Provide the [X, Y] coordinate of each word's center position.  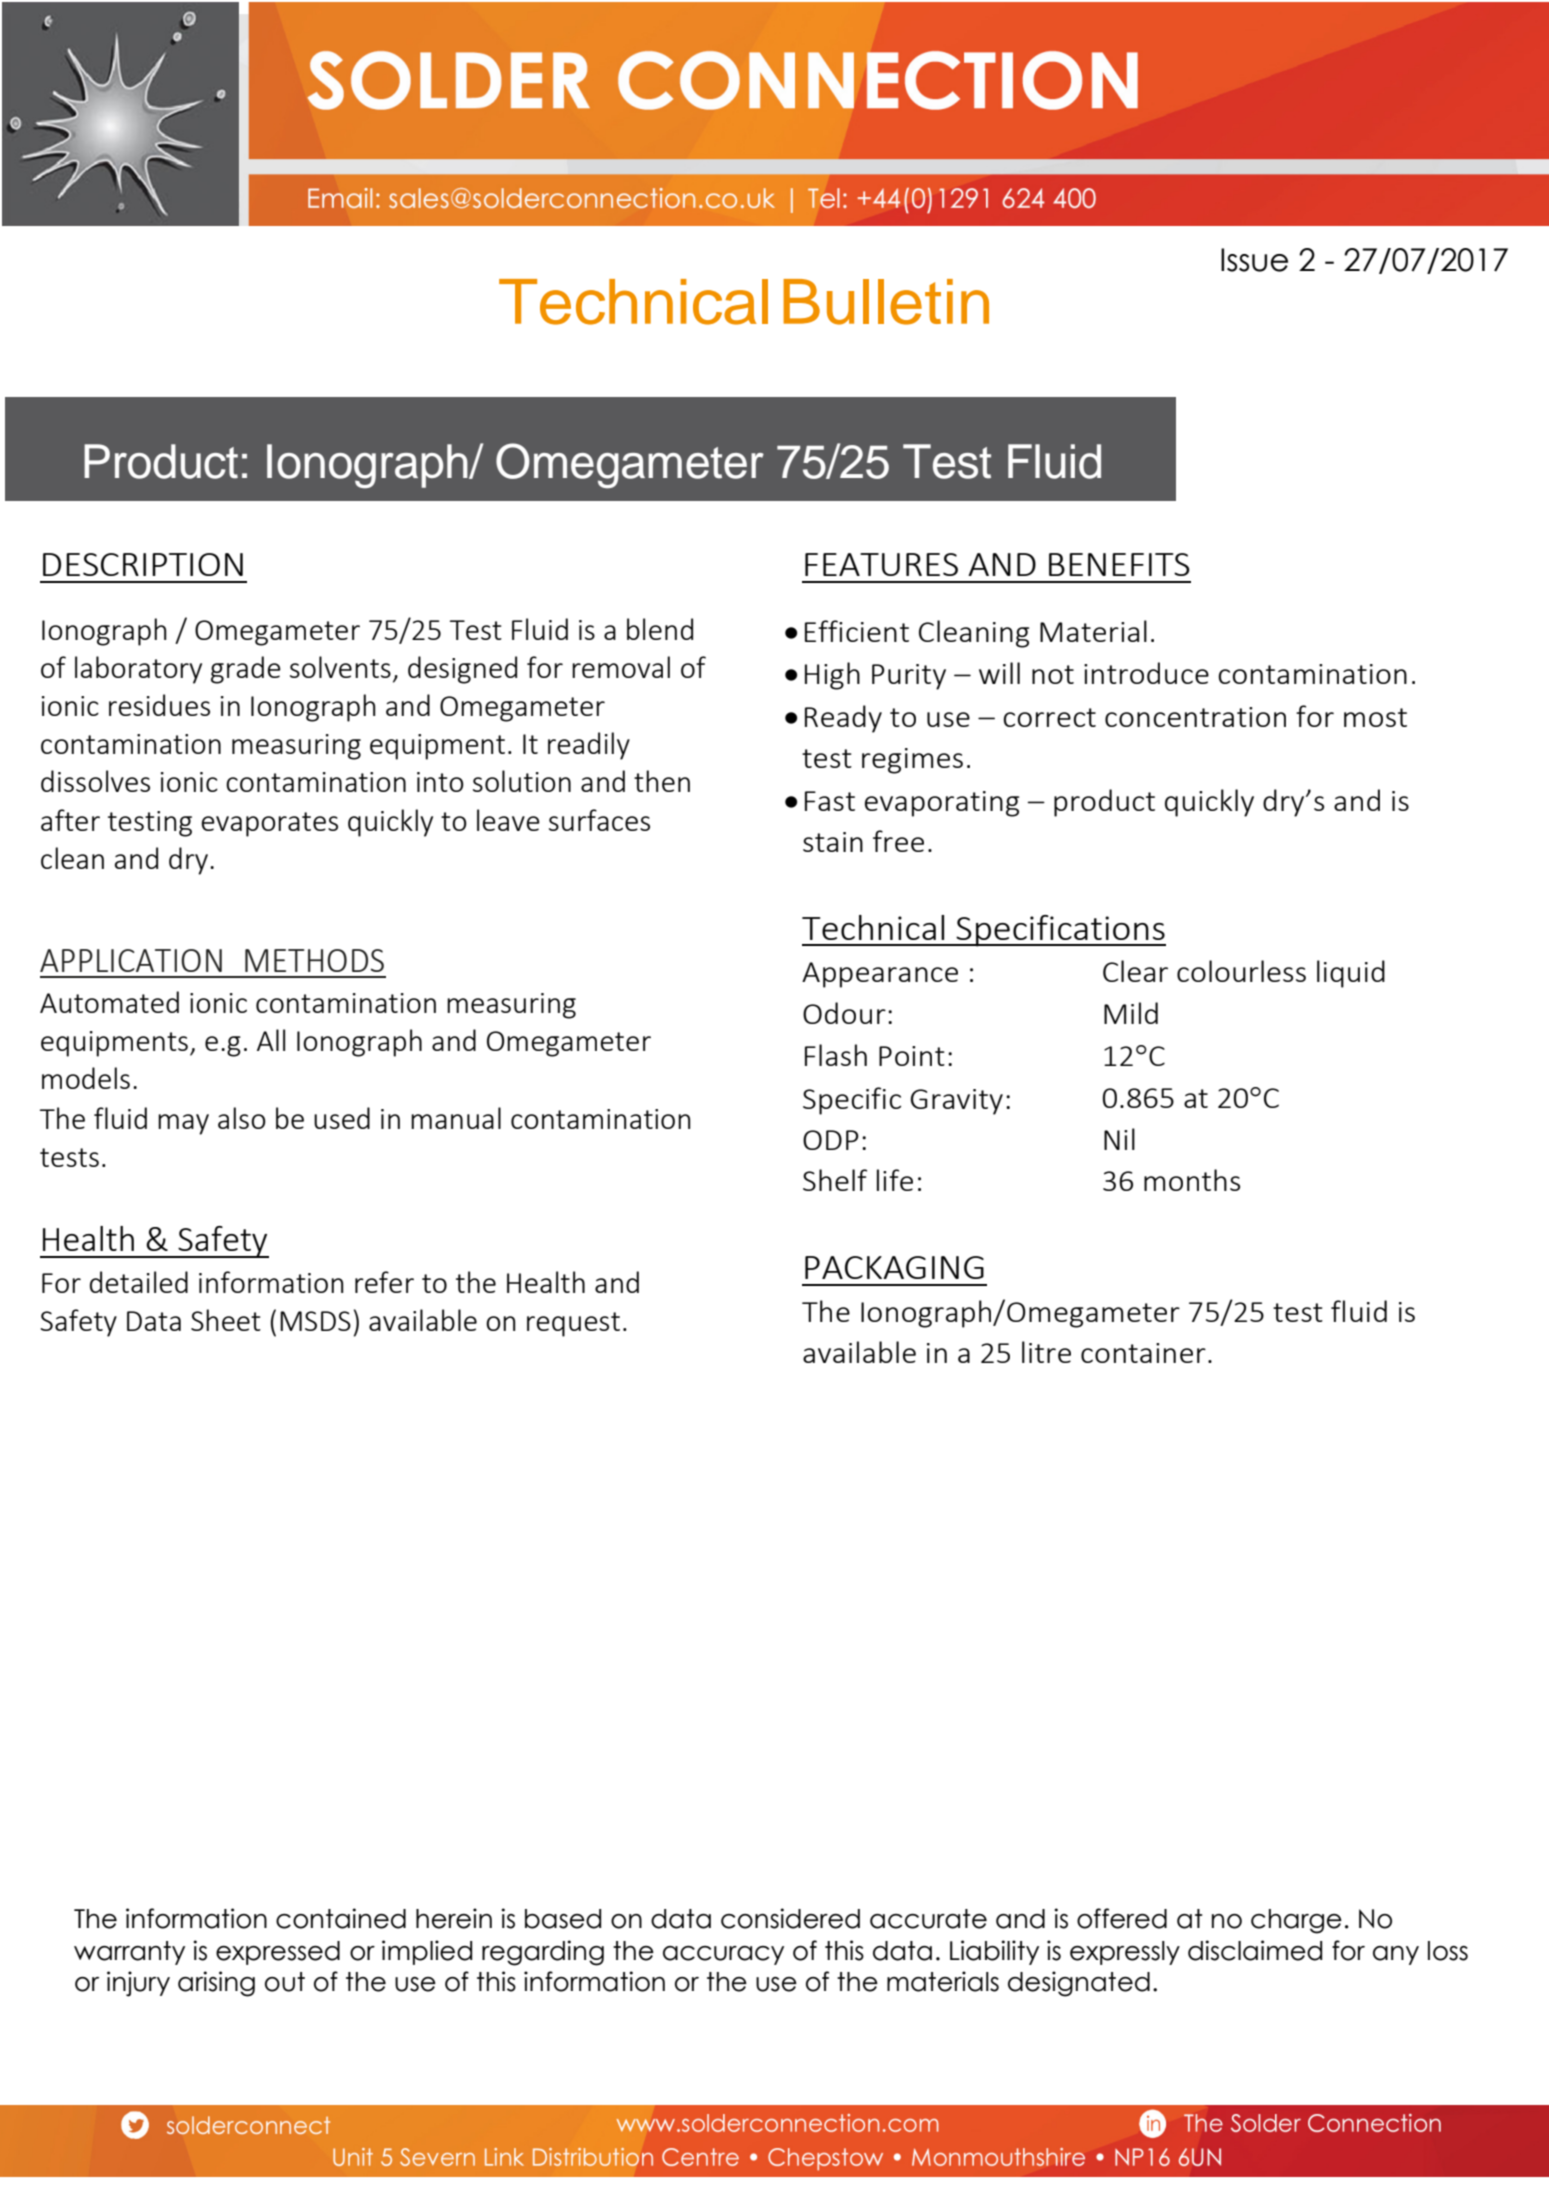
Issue [1254, 260]
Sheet [226, 1320]
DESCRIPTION [143, 564]
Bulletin [886, 302]
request [573, 1324]
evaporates [269, 824]
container [1143, 1353]
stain [833, 842]
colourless [1241, 971]
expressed [278, 1953]
